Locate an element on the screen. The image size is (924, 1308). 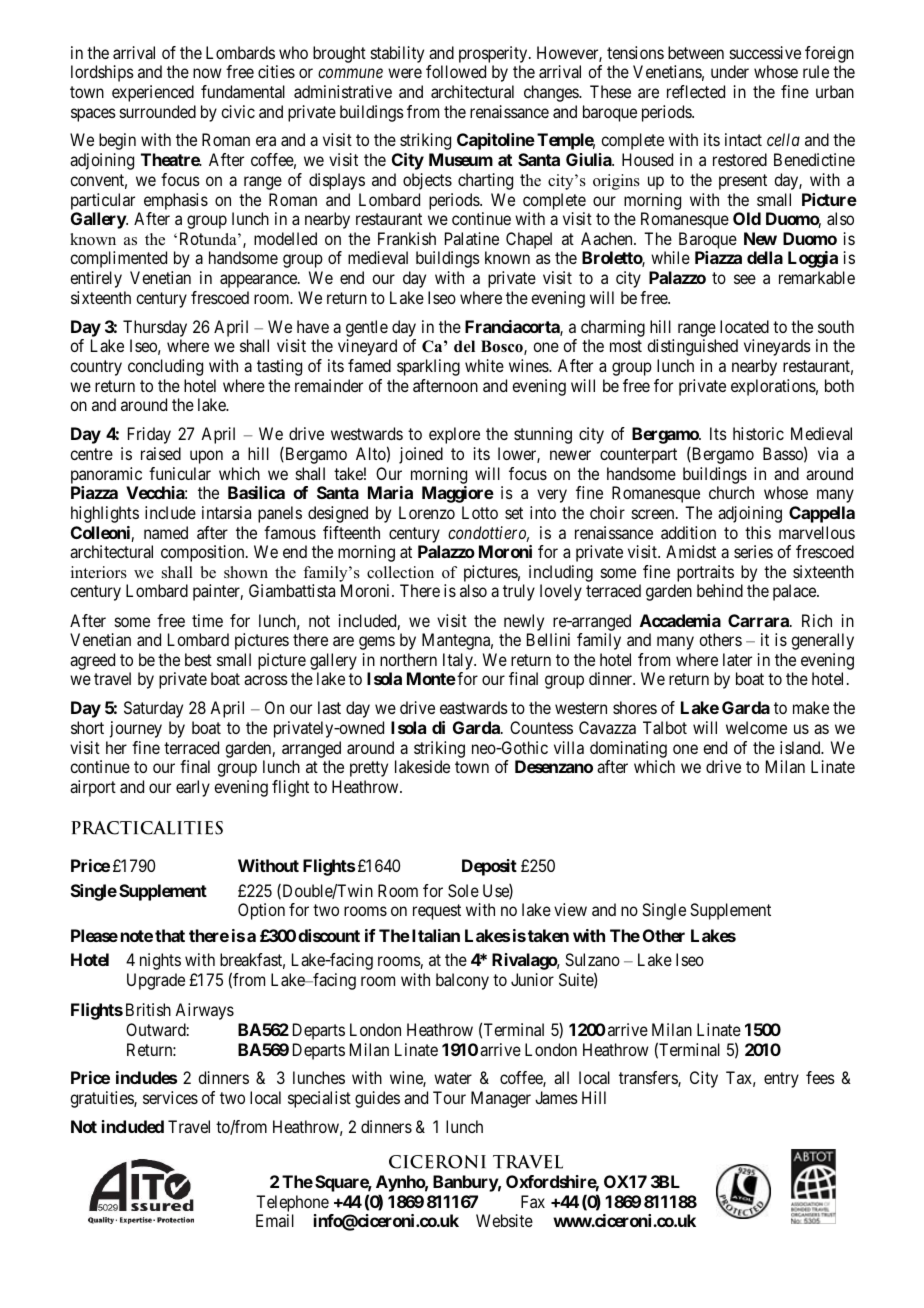
experienced is located at coordinates (153, 93).
